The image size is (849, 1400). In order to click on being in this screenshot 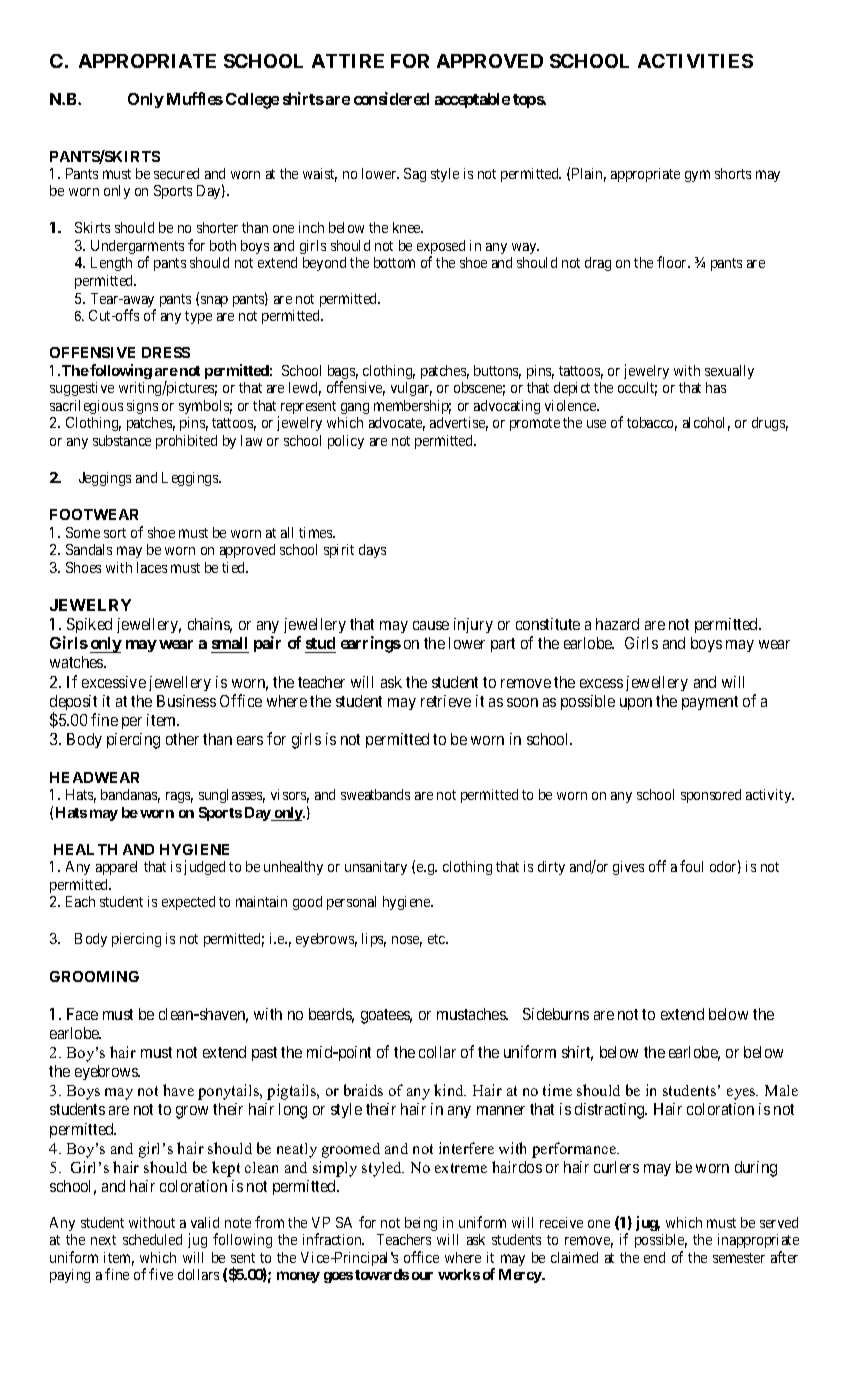, I will do `click(421, 1224)`.
